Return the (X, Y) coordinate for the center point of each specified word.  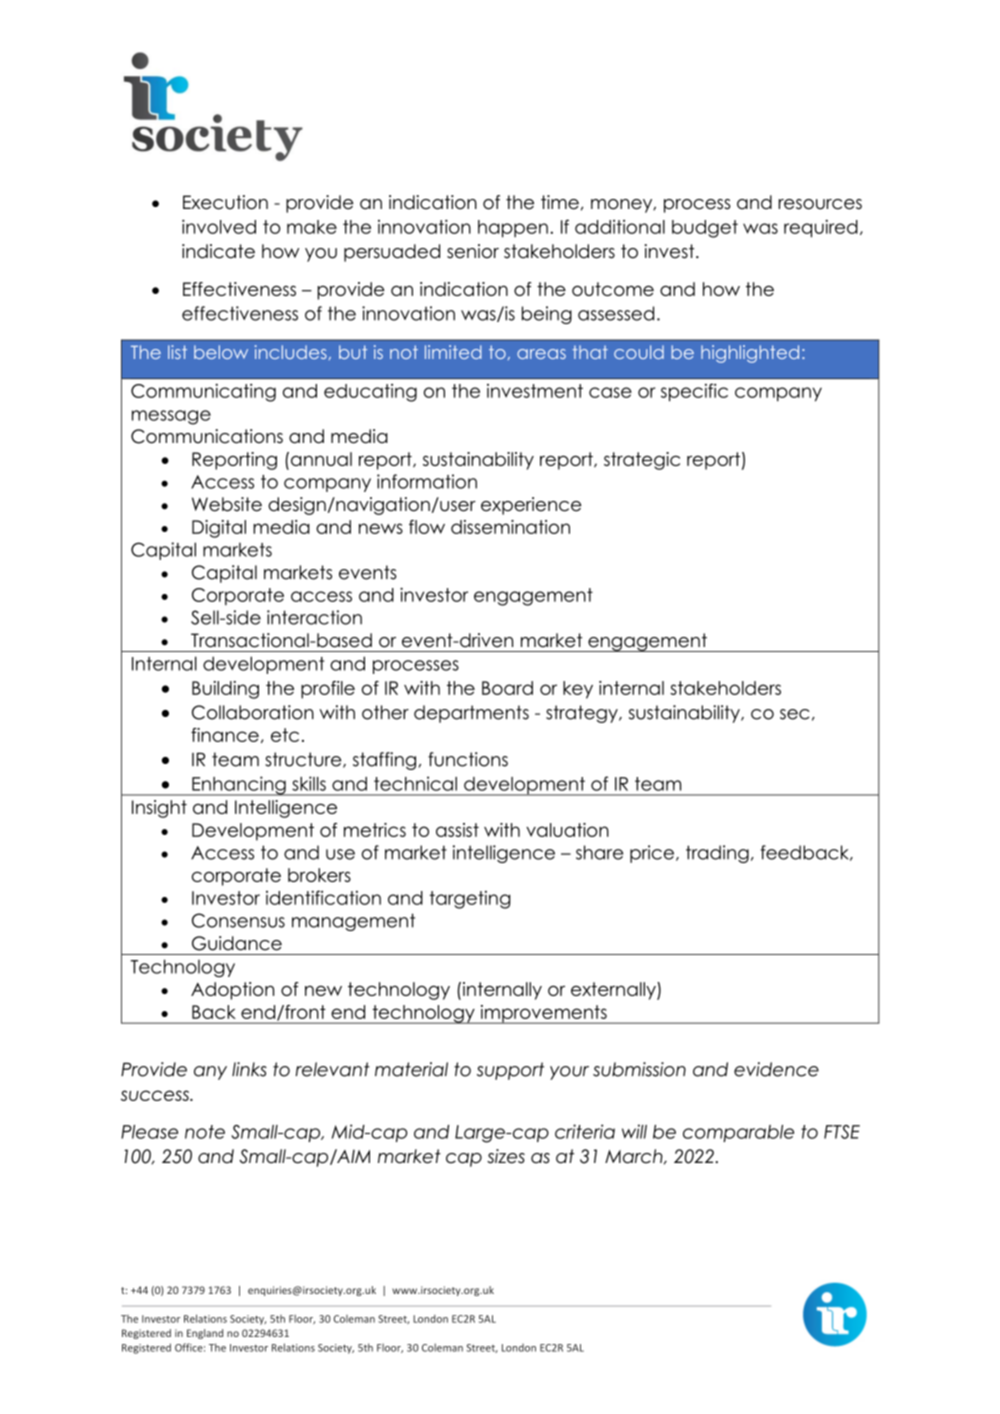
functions (468, 759)
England (205, 1334)
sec (794, 714)
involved (219, 226)
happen (513, 229)
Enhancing (239, 786)
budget (705, 229)
